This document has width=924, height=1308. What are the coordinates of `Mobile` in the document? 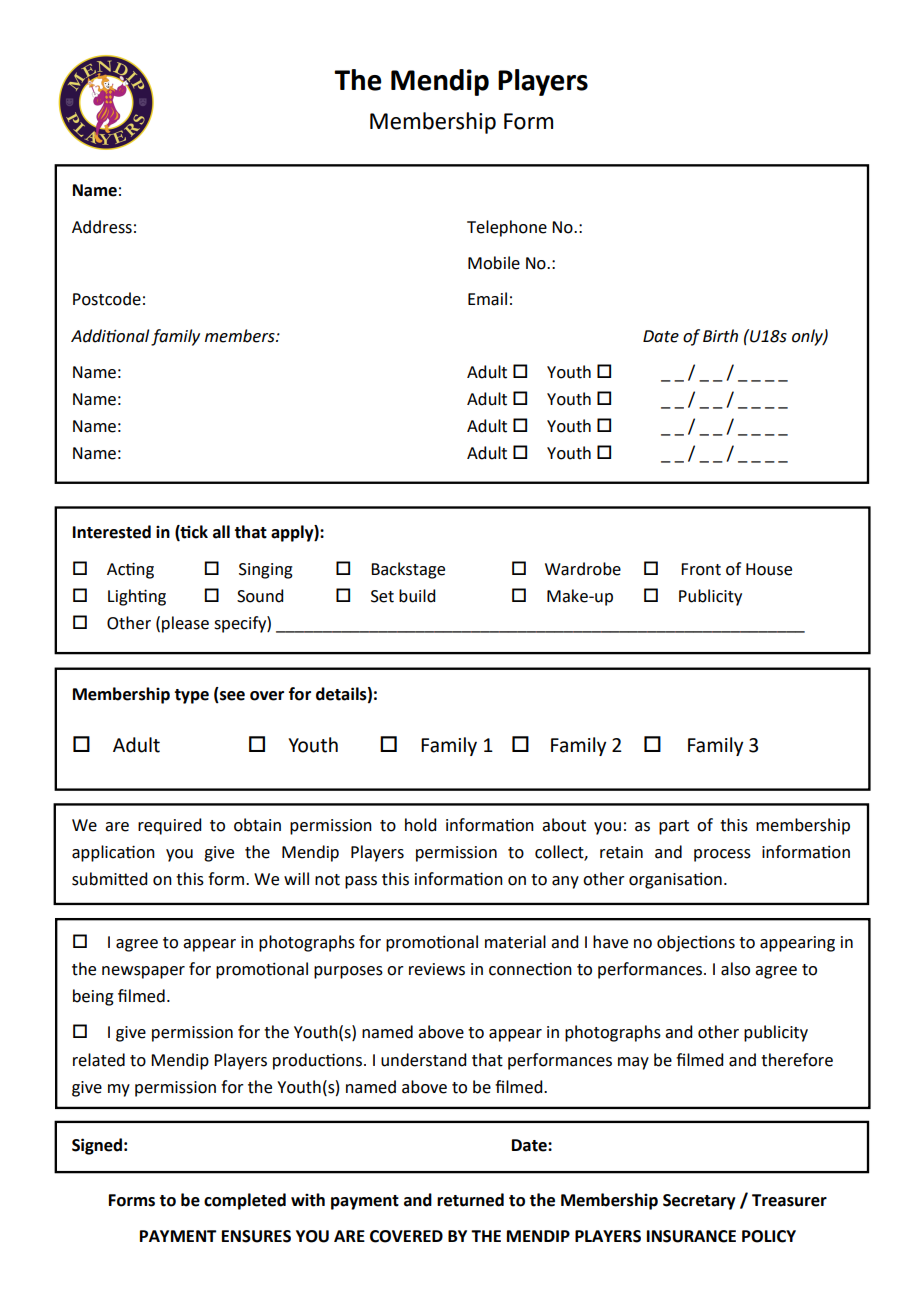 It's located at (494, 263).
